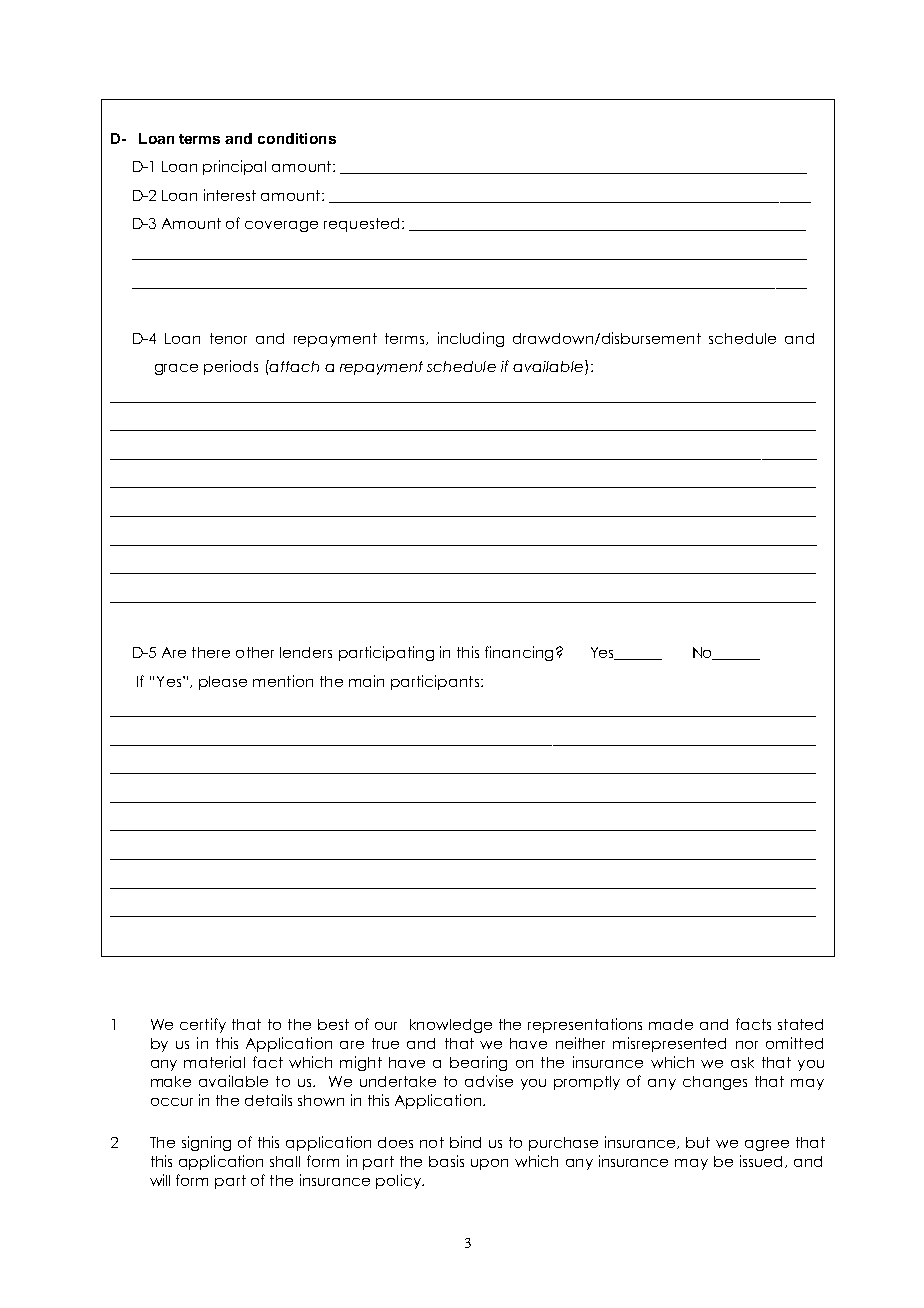  I want to click on knowledge, so click(451, 1026).
